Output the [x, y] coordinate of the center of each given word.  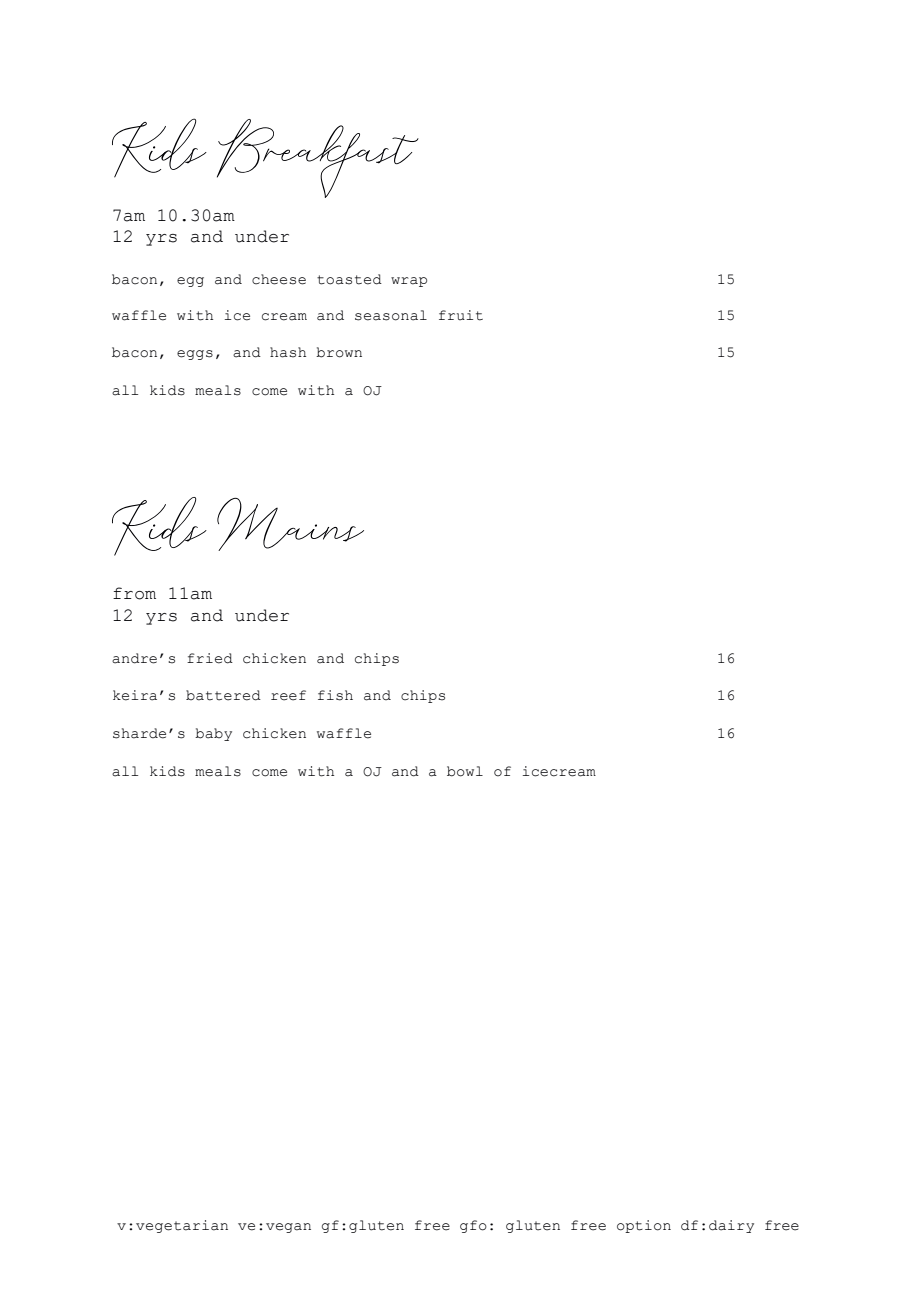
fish [335, 695]
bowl [465, 771]
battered [223, 695]
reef [288, 695]
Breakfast [318, 158]
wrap [409, 282]
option [644, 1226]
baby [213, 734]
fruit [461, 315]
